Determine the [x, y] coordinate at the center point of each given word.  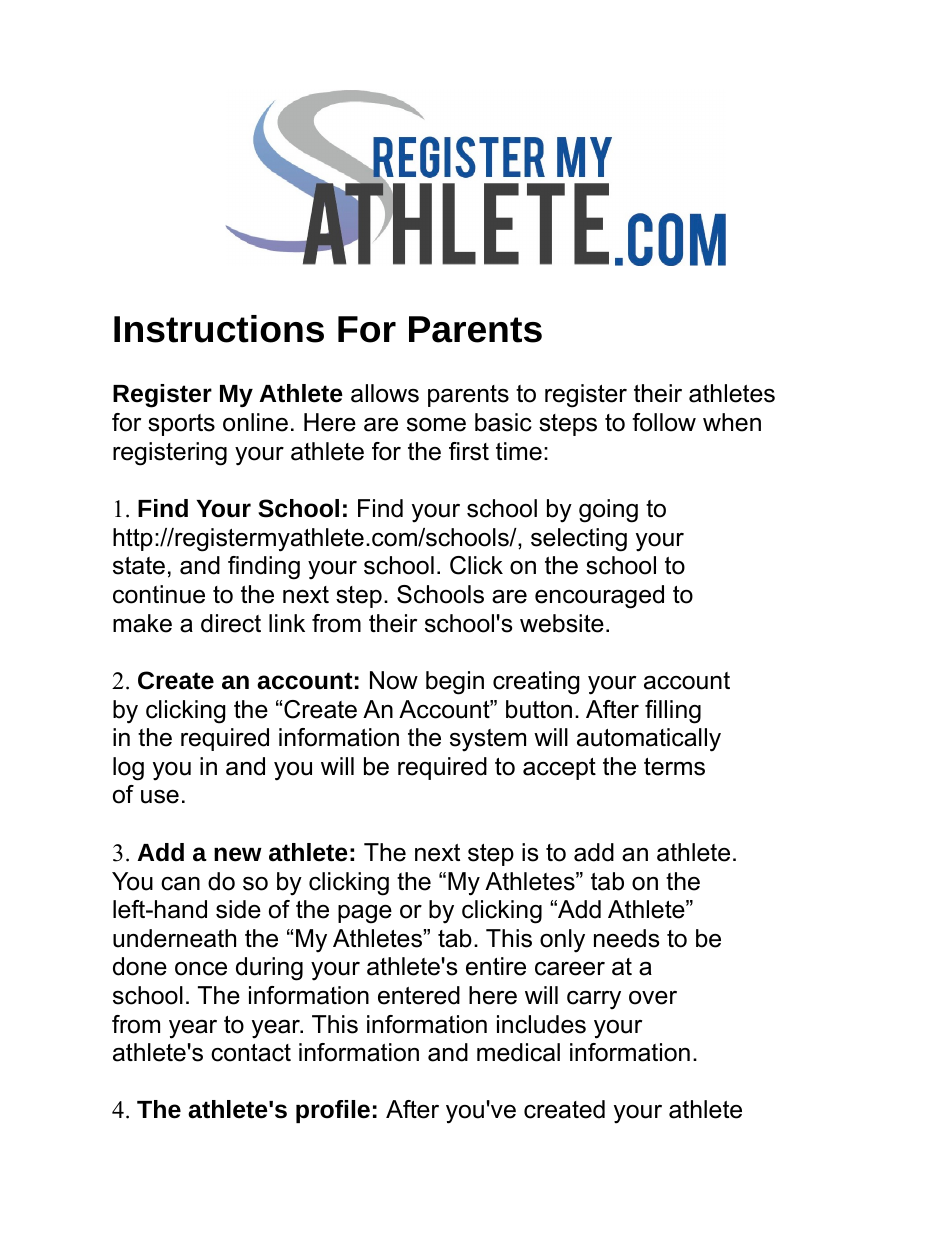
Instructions [219, 329]
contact [251, 1053]
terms [674, 767]
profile [333, 1111]
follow [664, 422]
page [365, 914]
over [653, 998]
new [238, 854]
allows [385, 393]
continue [159, 594]
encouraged [599, 597]
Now [394, 680]
